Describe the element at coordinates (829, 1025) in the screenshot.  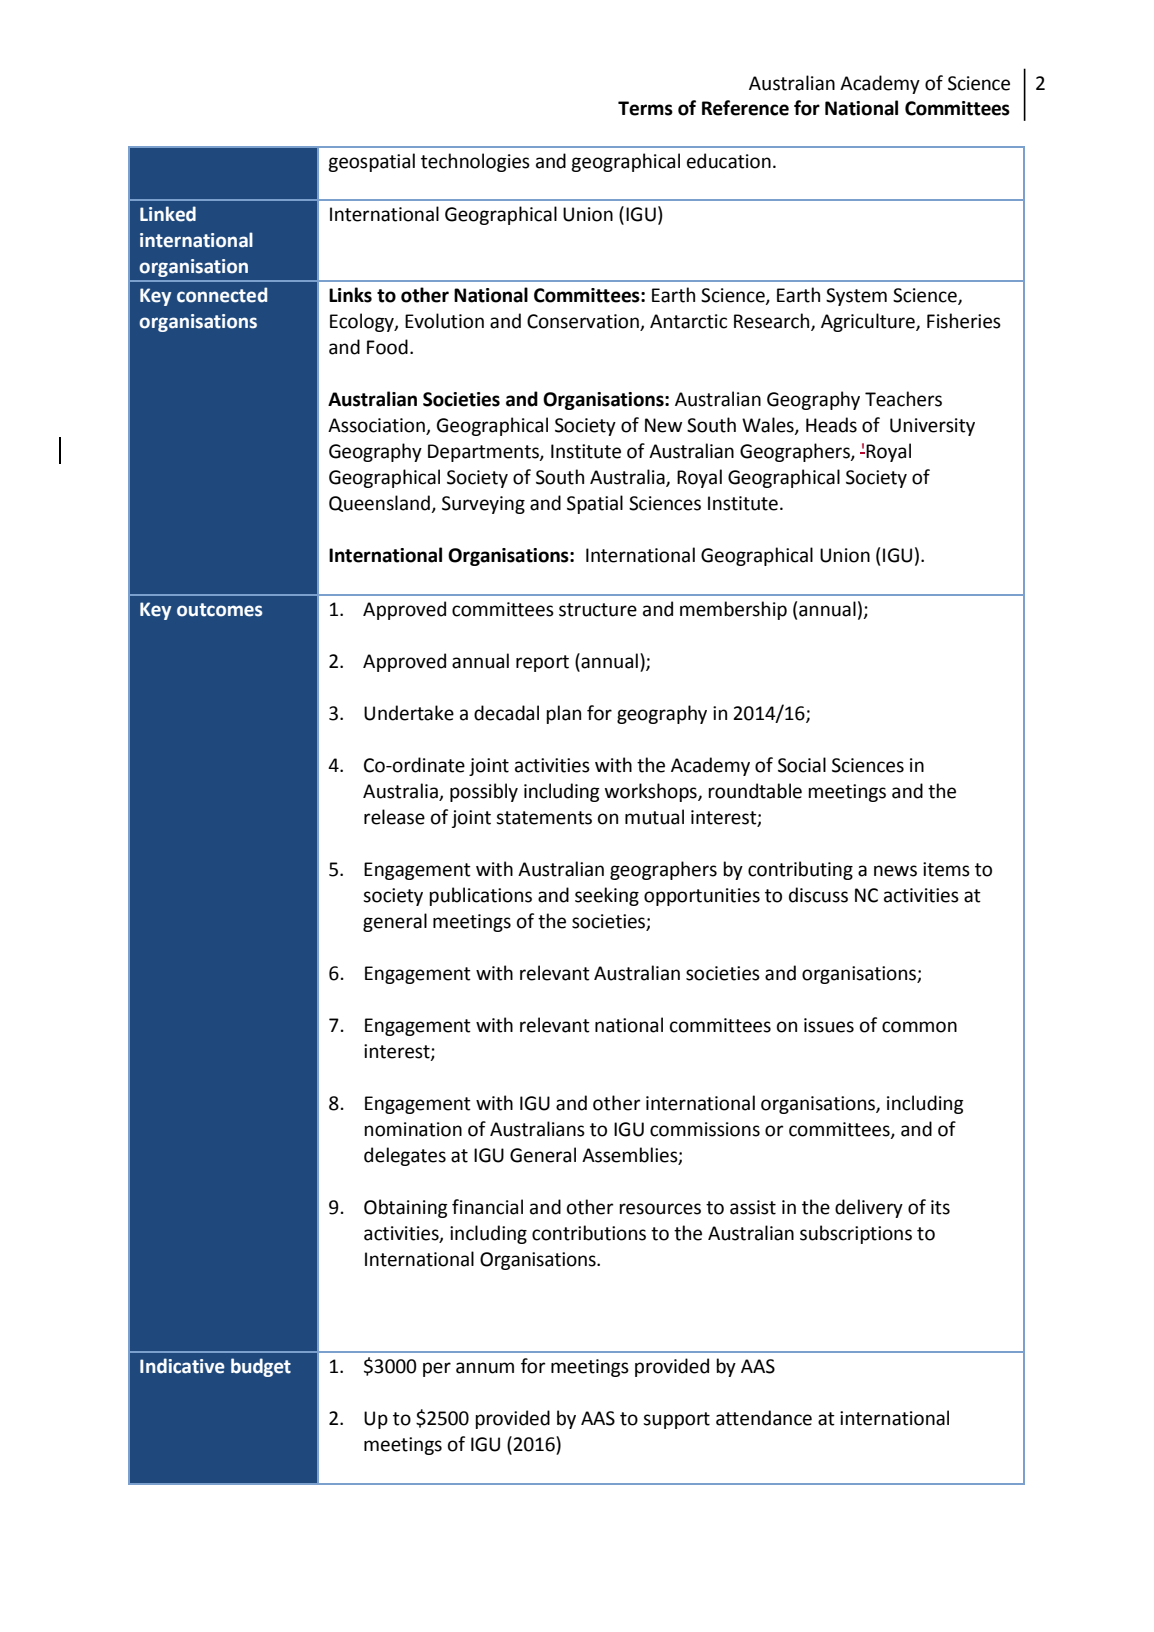
I see `issues` at that location.
